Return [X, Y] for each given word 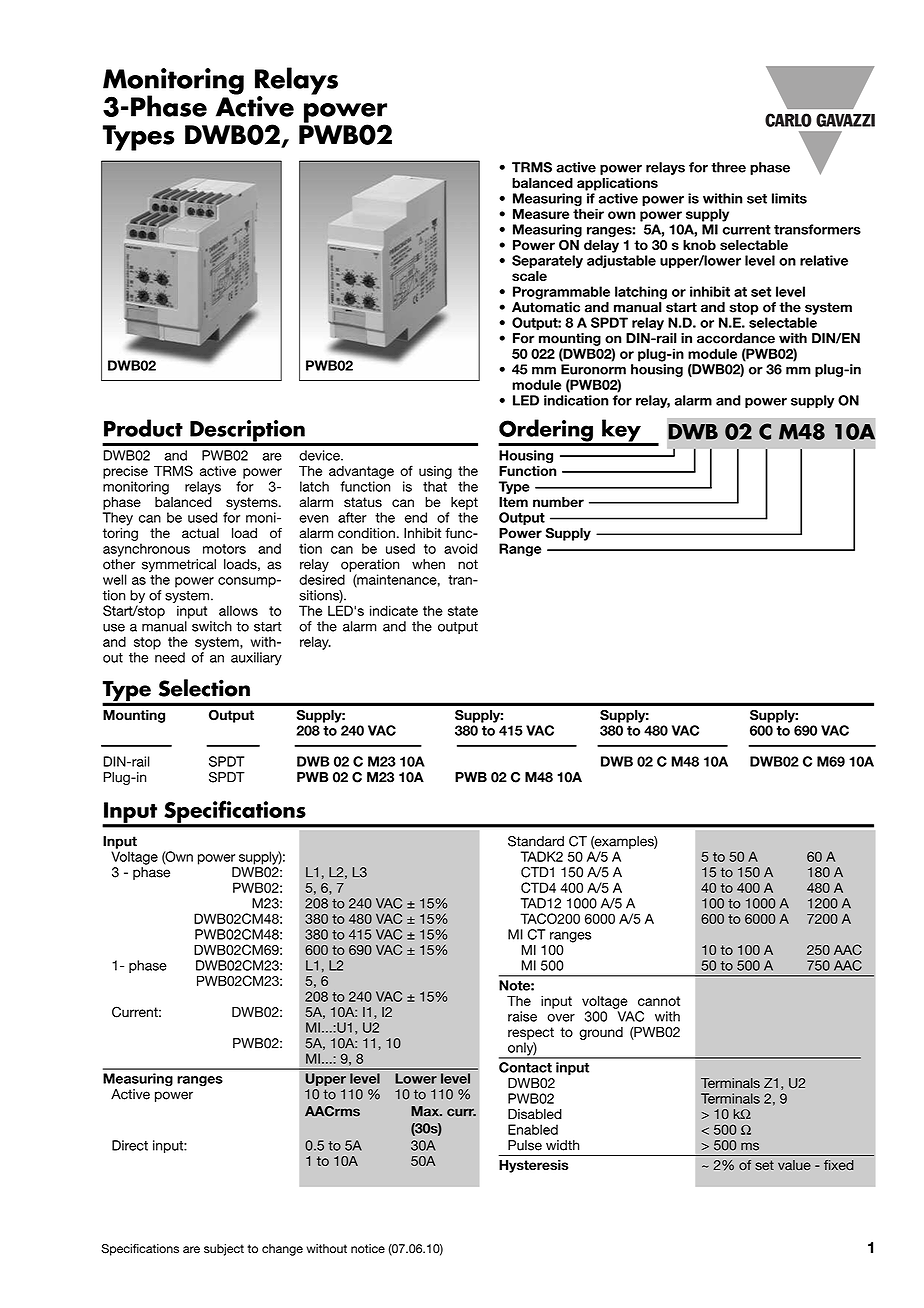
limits [789, 198]
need [170, 657]
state [463, 611]
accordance [736, 338]
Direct [130, 1145]
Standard [536, 841]
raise [522, 1016]
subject [224, 1250]
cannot [659, 1001]
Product [143, 428]
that [435, 486]
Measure [541, 214]
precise [125, 472]
